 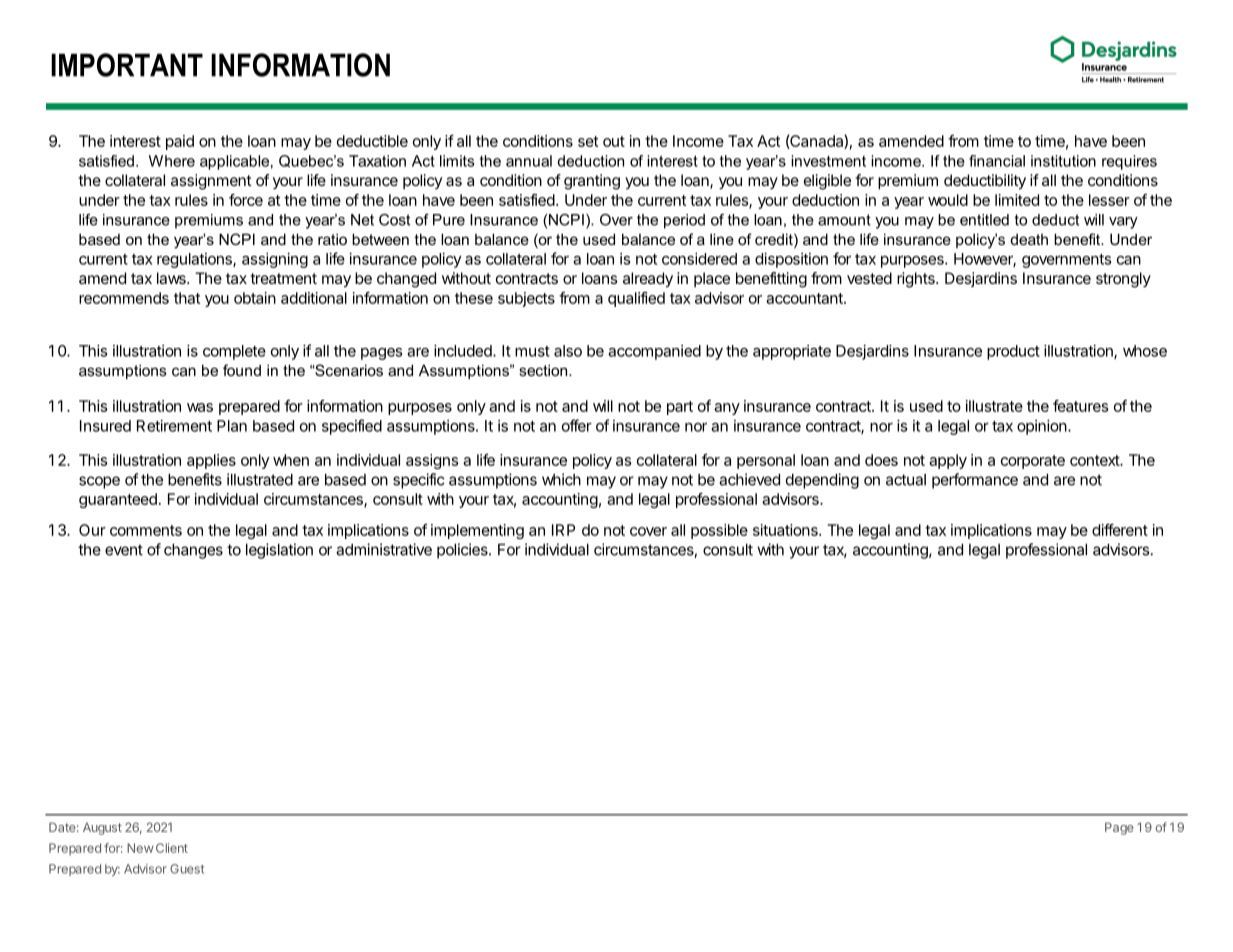 What do you see at coordinates (654, 352) in the image?
I see `accompanied` at bounding box center [654, 352].
